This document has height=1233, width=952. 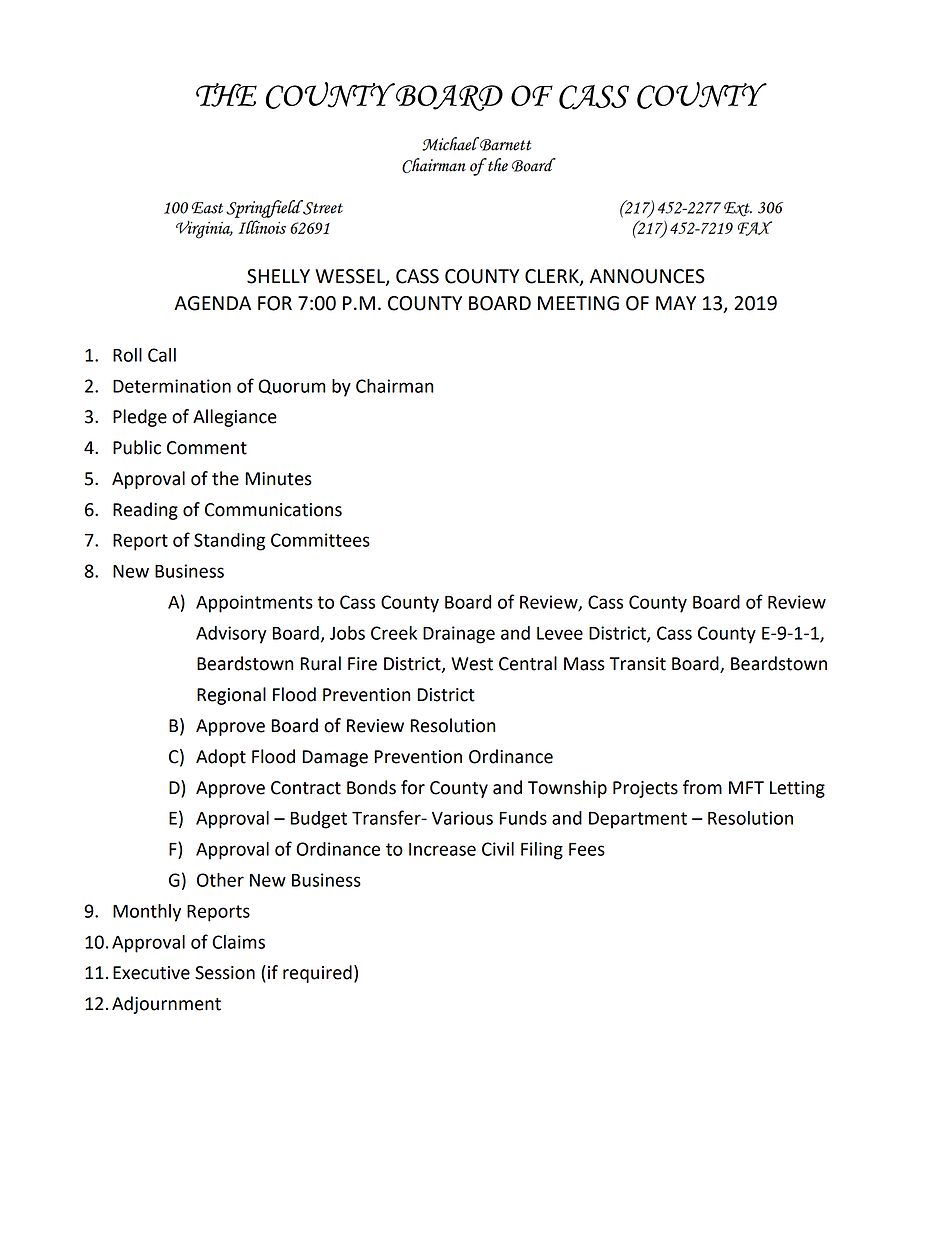 What do you see at coordinates (317, 974) in the document?
I see `required` at bounding box center [317, 974].
